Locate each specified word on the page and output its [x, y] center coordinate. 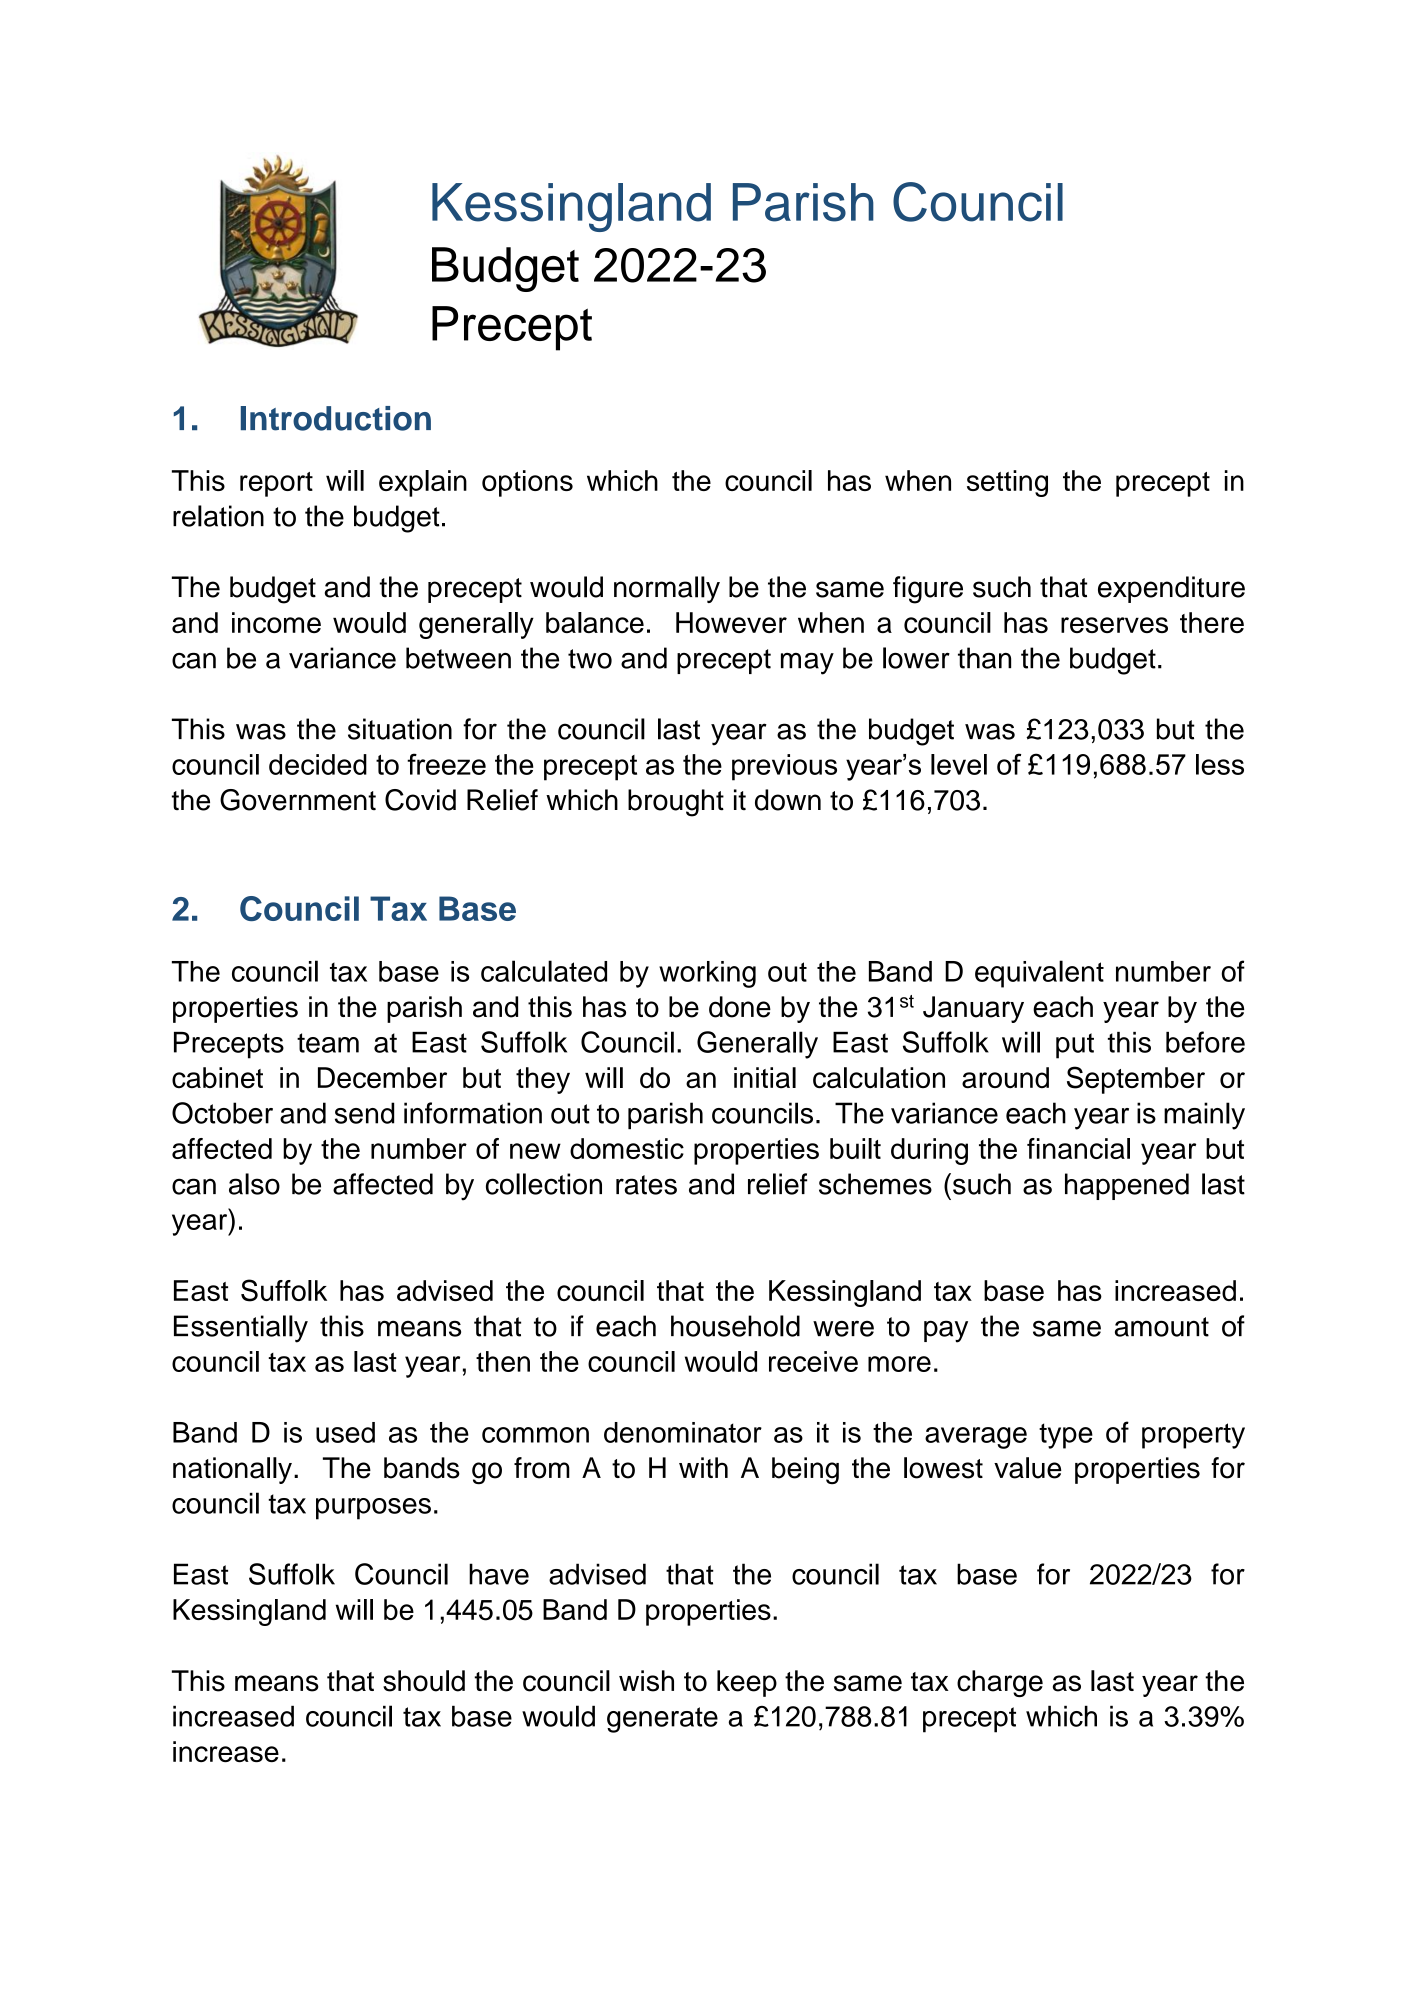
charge [1000, 1683]
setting [1007, 483]
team [328, 1043]
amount [1162, 1327]
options [527, 483]
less [1220, 764]
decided [318, 764]
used [345, 1432]
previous [784, 767]
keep [747, 1683]
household [735, 1326]
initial [765, 1078]
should [424, 1681]
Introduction [336, 418]
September [1136, 1080]
